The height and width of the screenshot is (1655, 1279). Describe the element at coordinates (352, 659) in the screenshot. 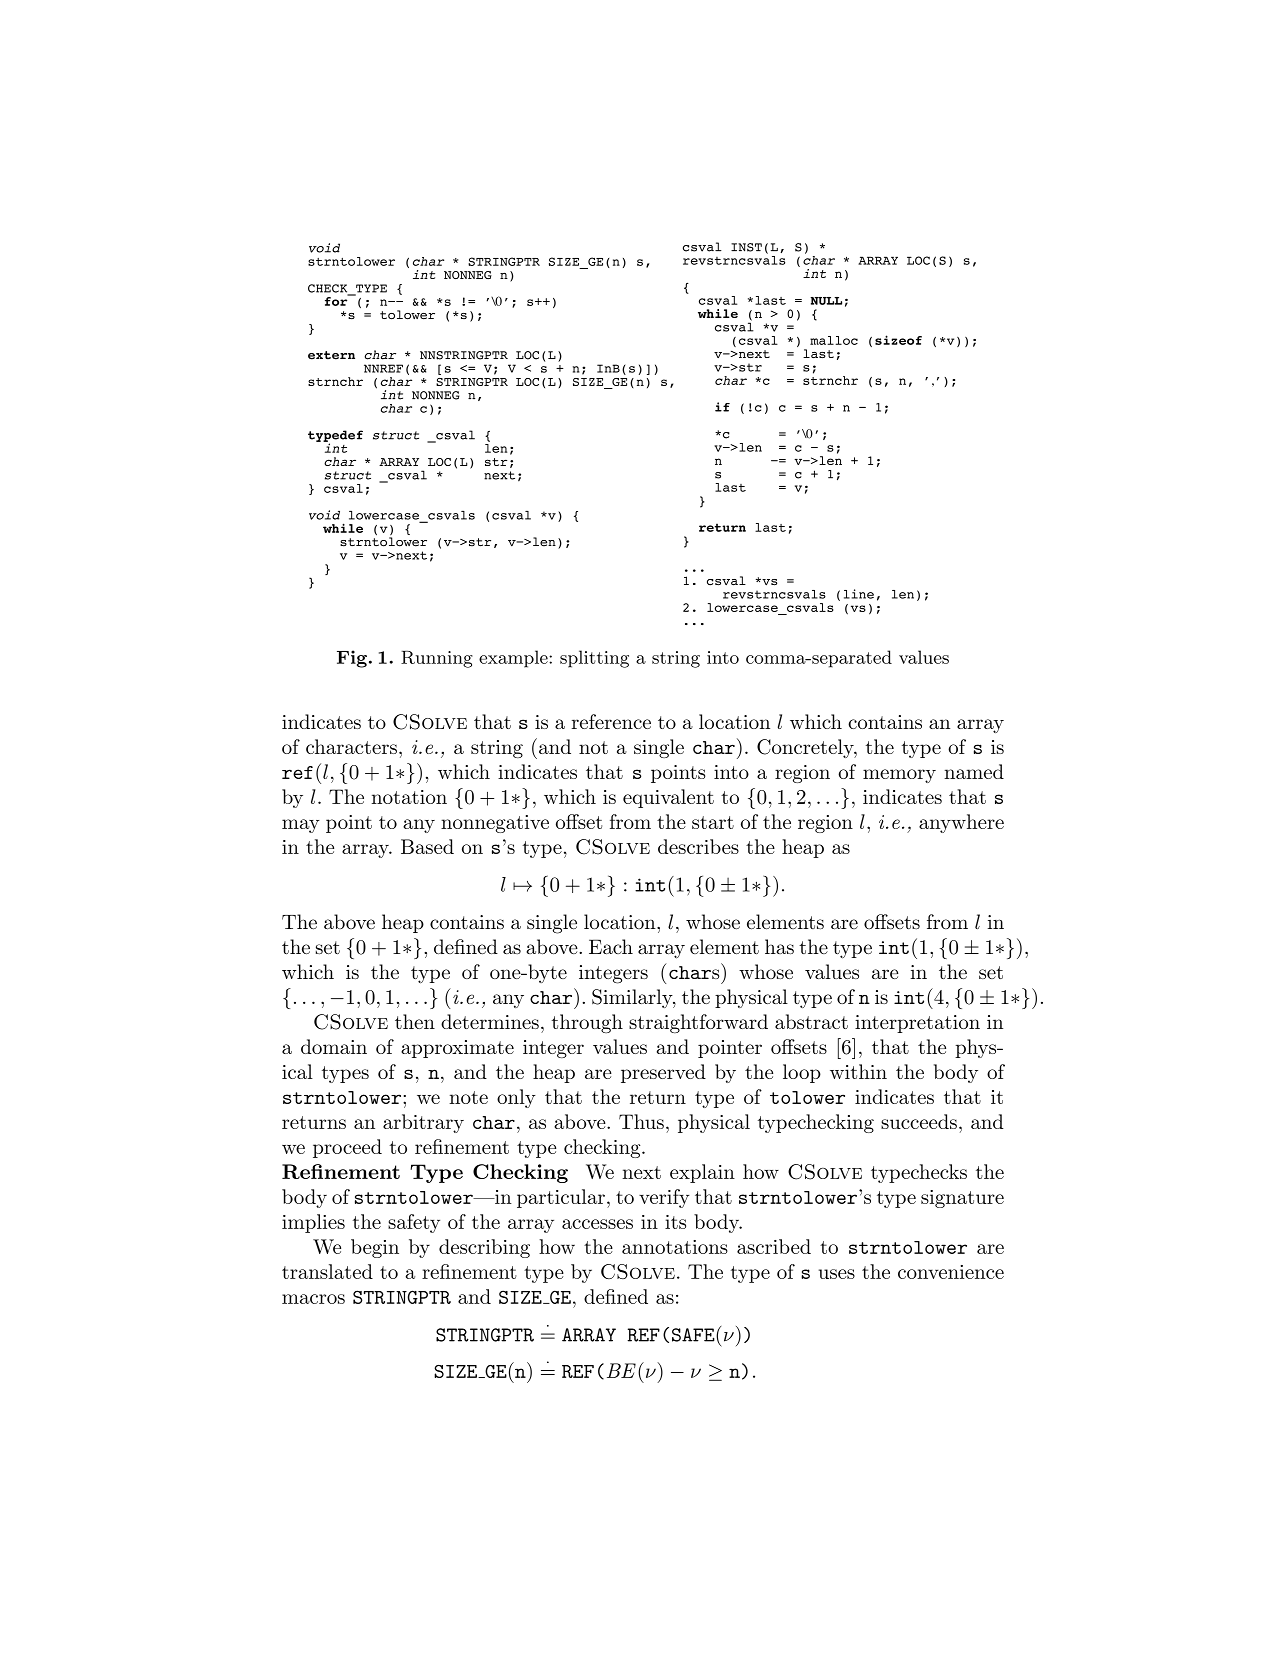

I see `Fig` at that location.
